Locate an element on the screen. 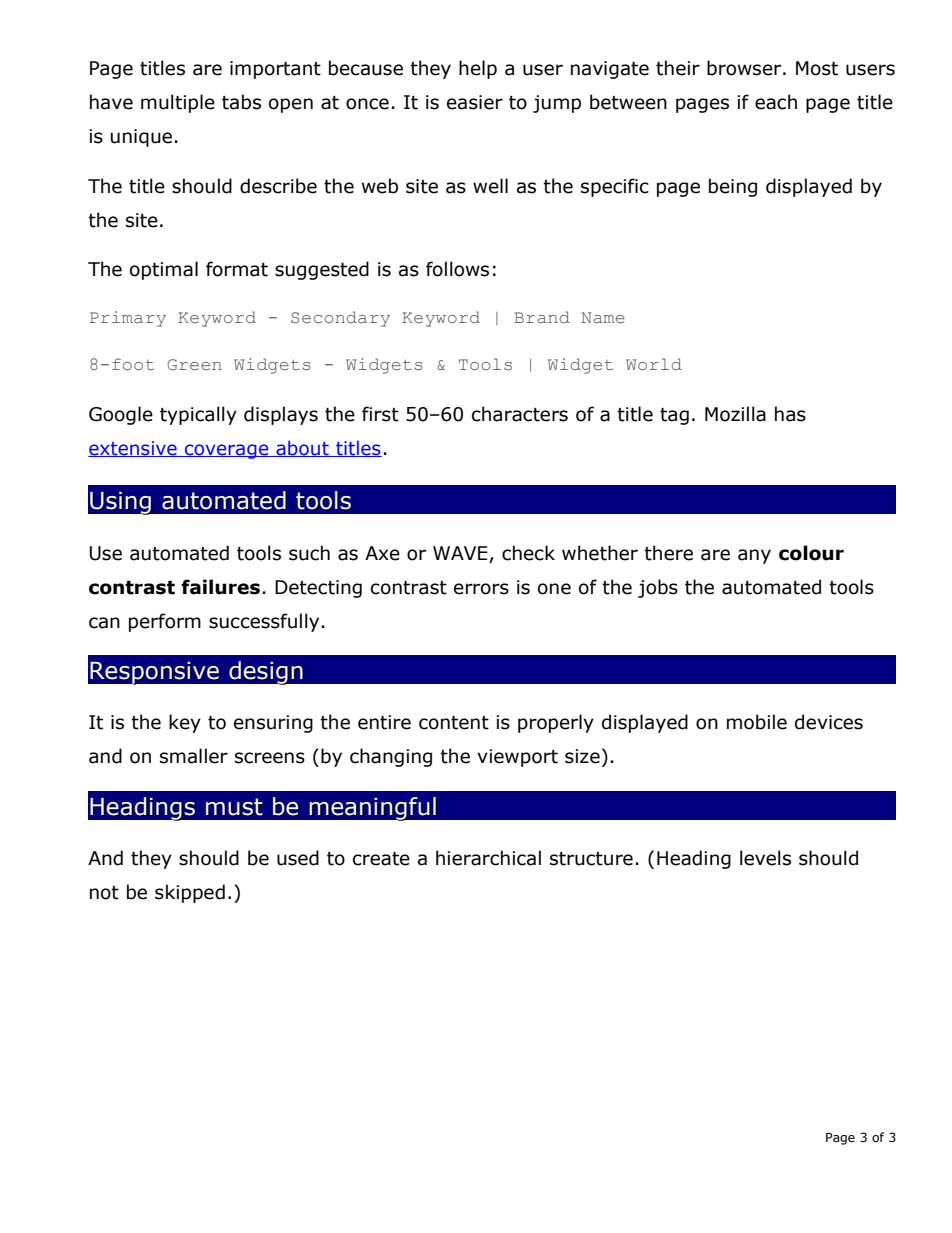  content is located at coordinates (454, 723).
